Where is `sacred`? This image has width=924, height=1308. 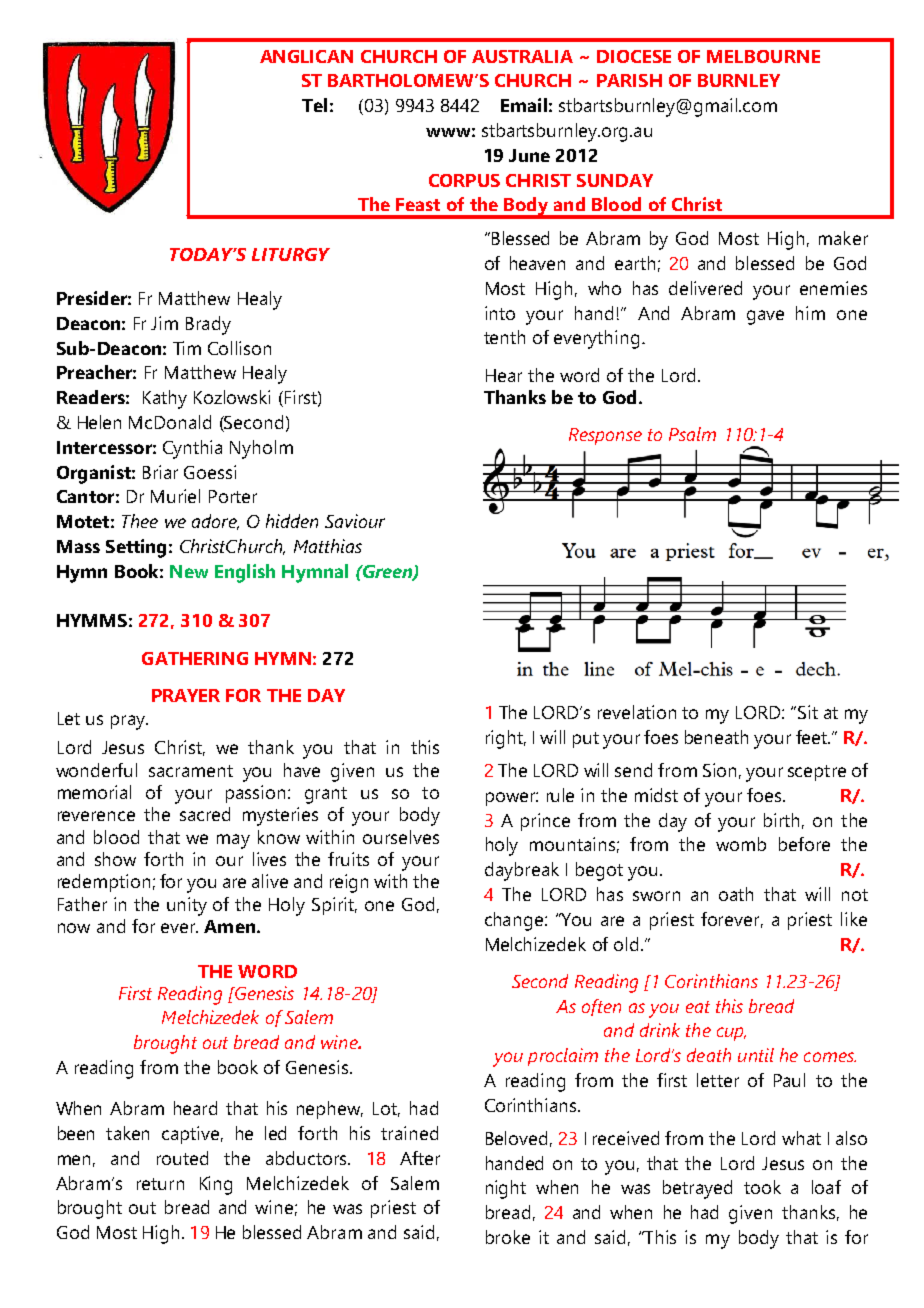 sacred is located at coordinates (205, 814).
